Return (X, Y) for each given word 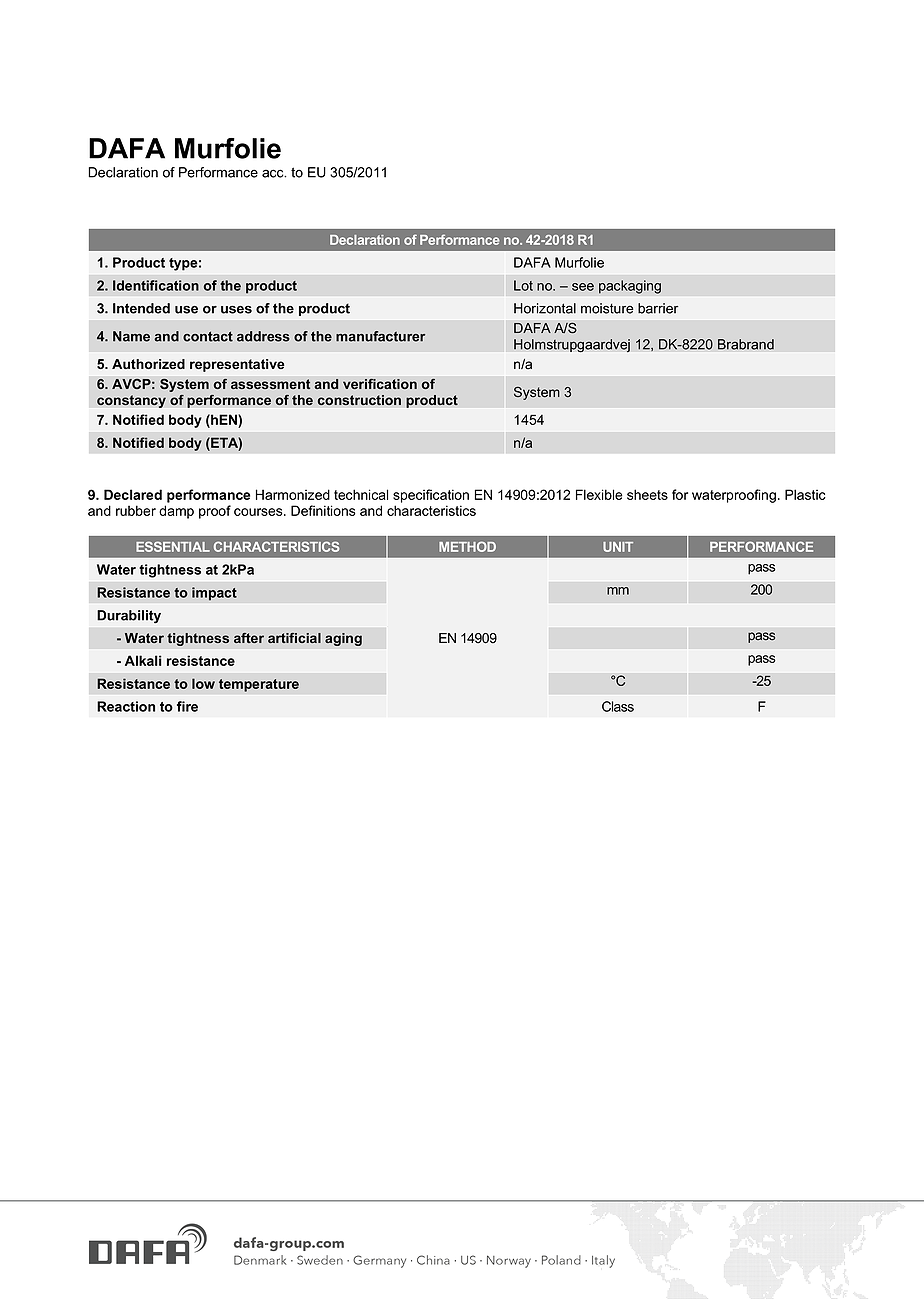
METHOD (467, 546)
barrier (658, 308)
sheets (647, 494)
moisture (607, 308)
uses (236, 310)
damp (176, 512)
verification (380, 384)
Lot (523, 285)
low (203, 683)
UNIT (618, 547)
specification (431, 496)
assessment (270, 384)
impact (214, 594)
